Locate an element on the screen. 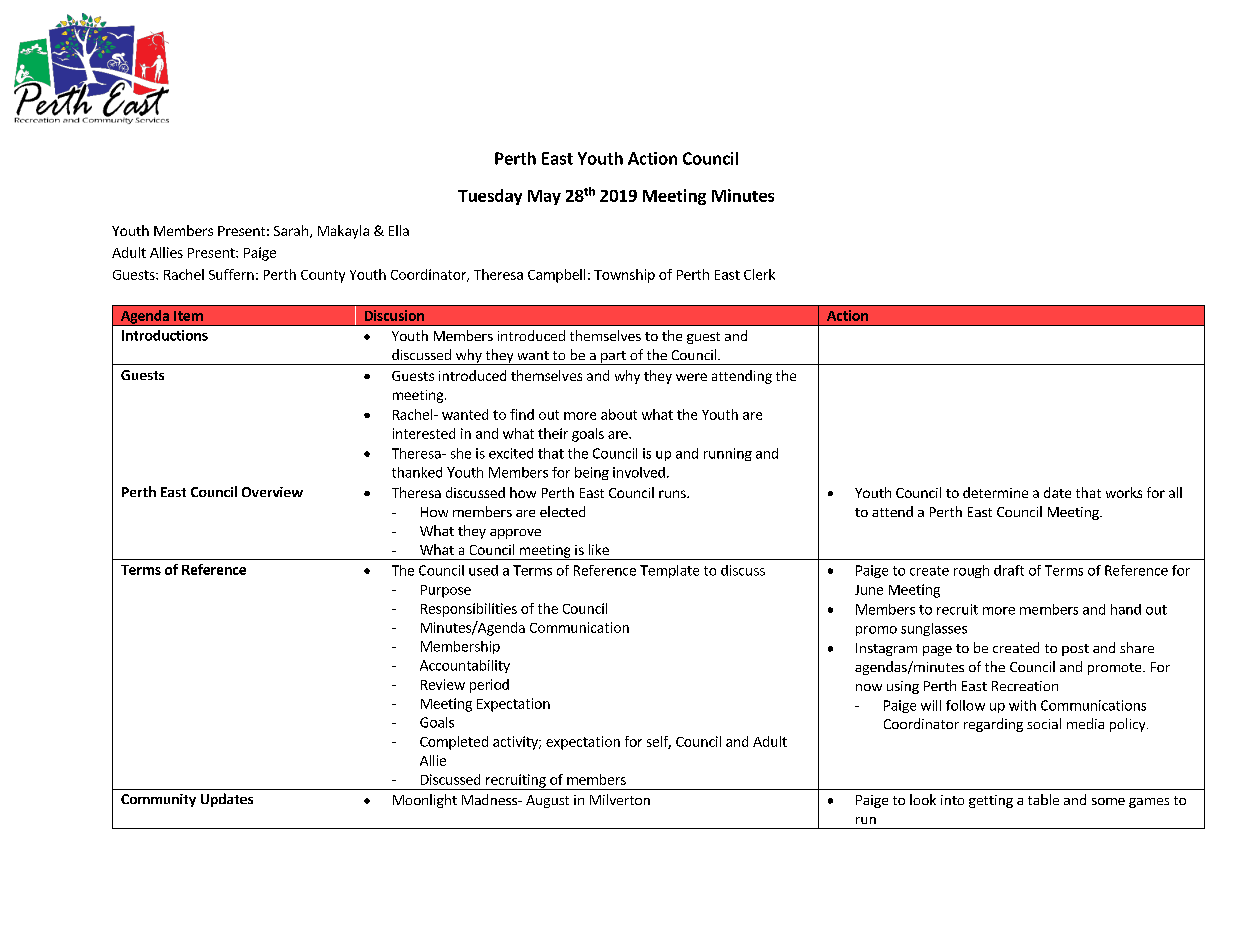 The height and width of the screenshot is (952, 1233). determine is located at coordinates (995, 492).
